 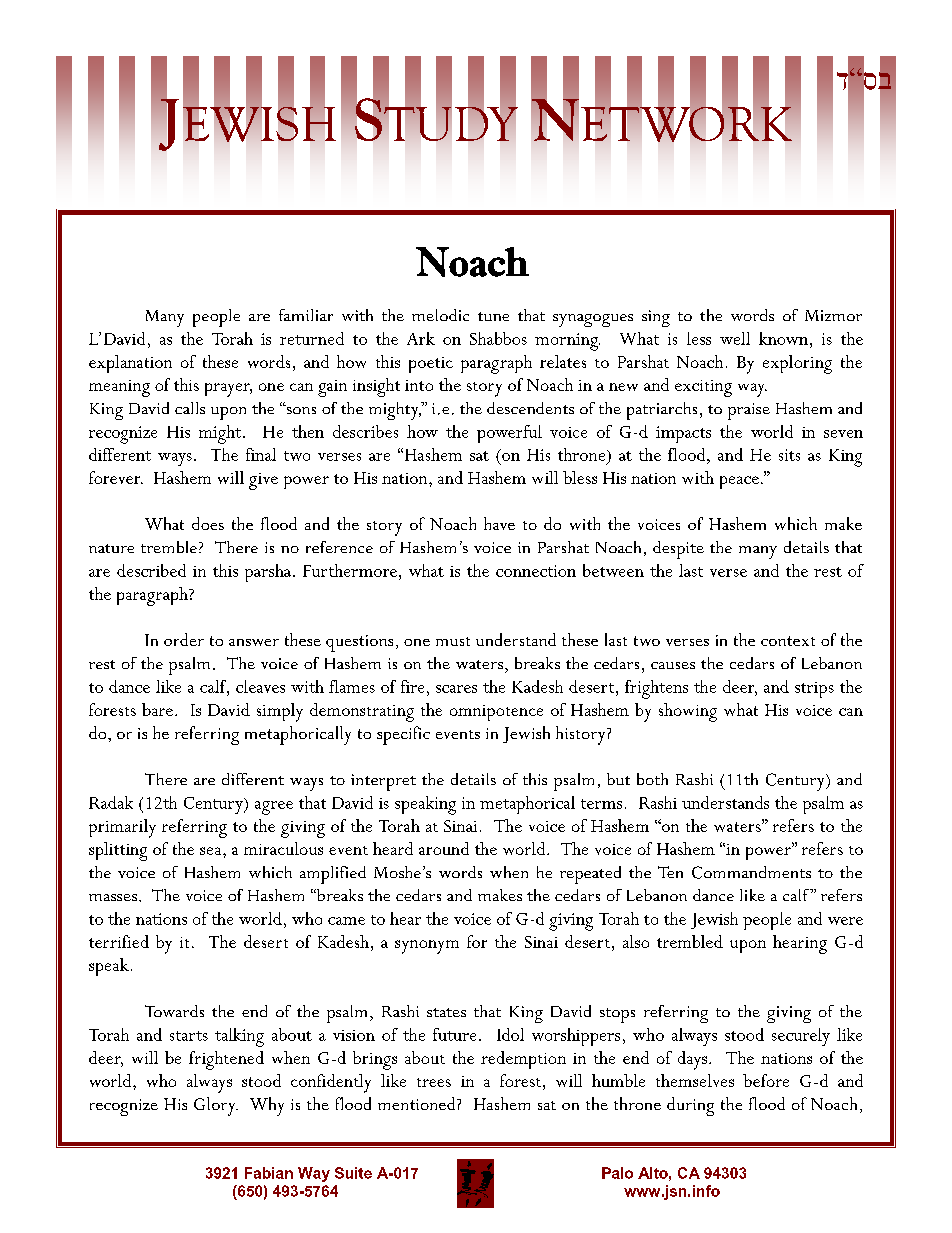 What do you see at coordinates (418, 1103) in the screenshot?
I see `mentioned` at bounding box center [418, 1103].
